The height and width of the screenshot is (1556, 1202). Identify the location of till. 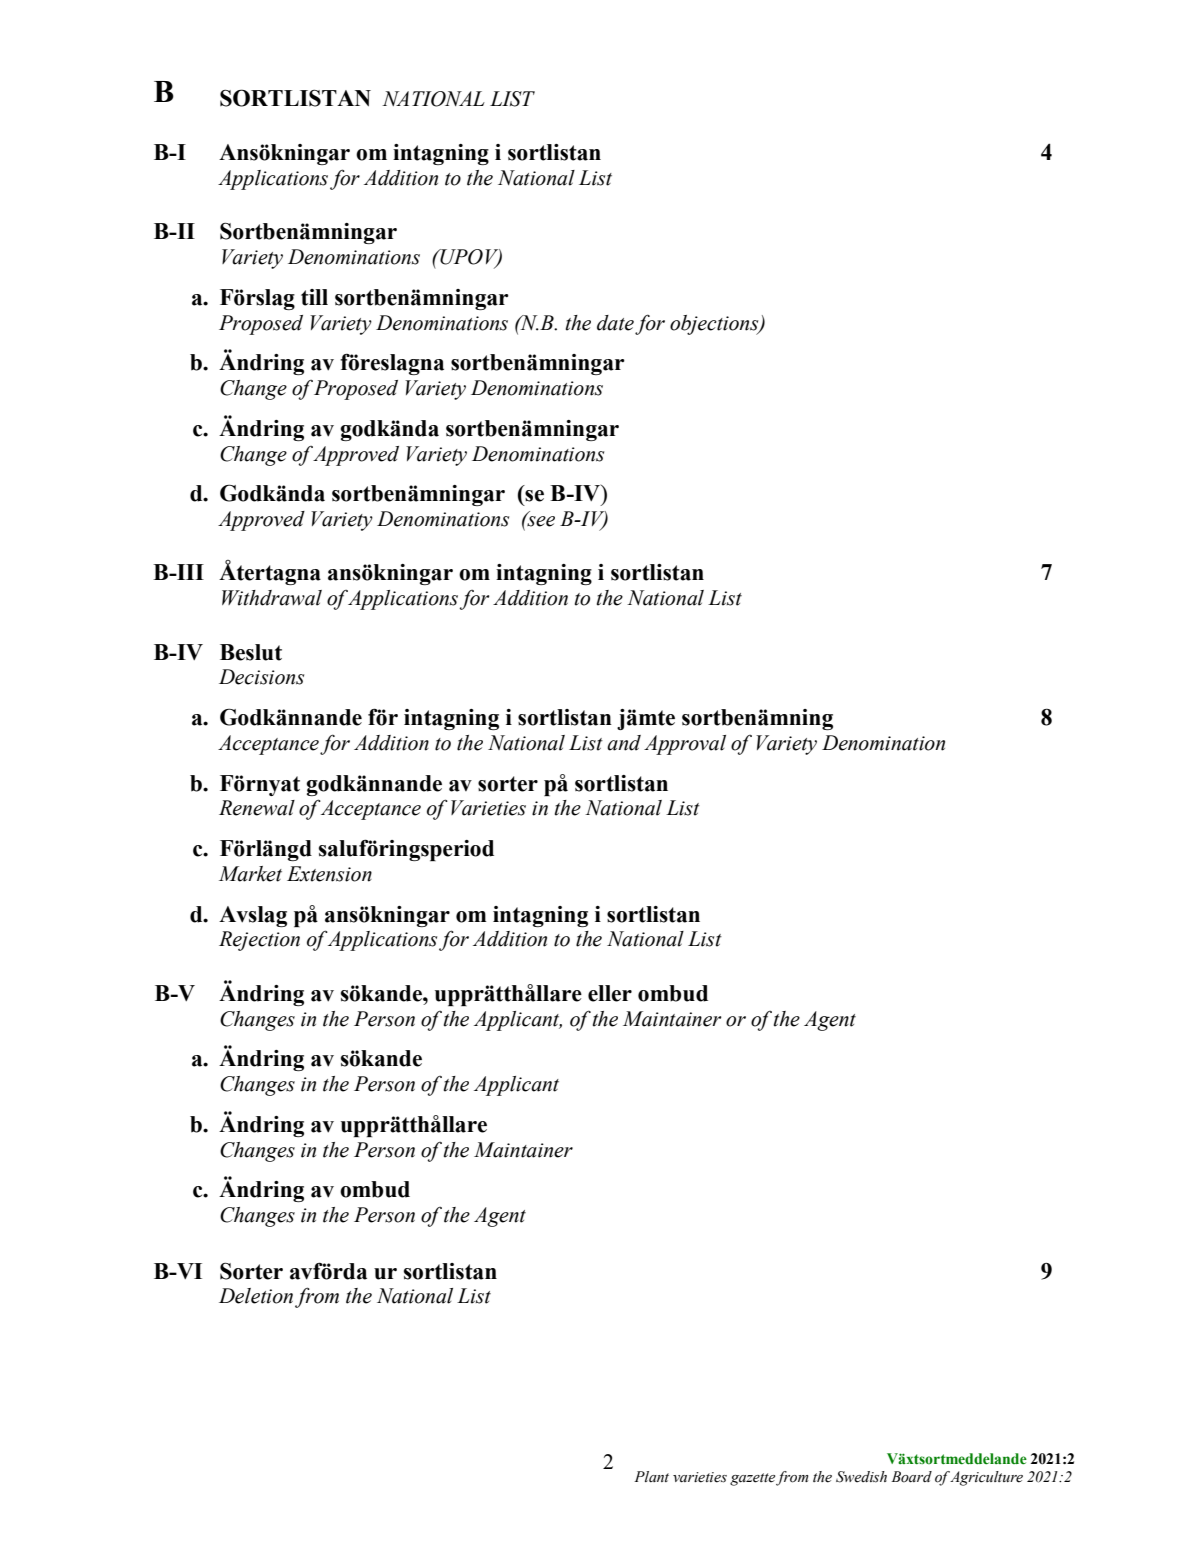
(314, 297).
